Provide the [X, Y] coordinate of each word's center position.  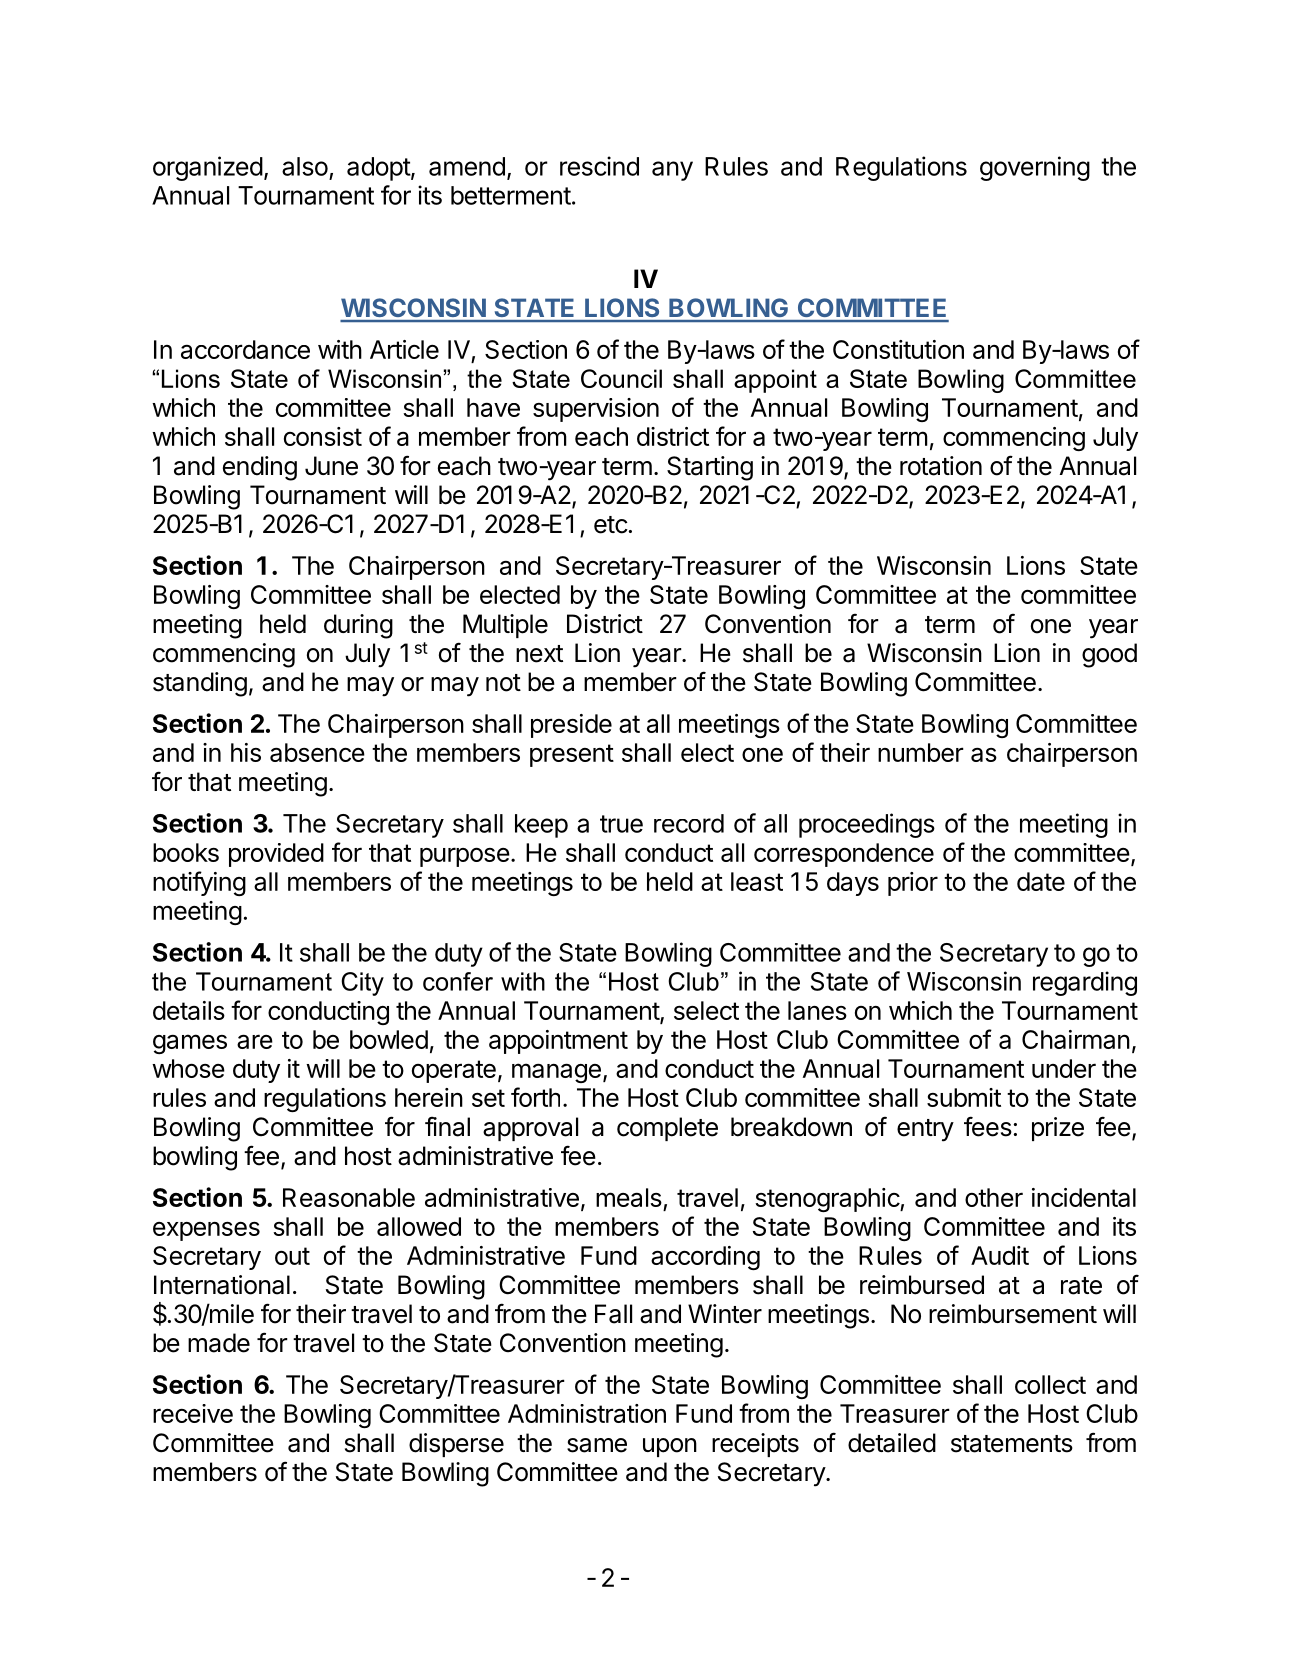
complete [667, 1129]
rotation [941, 466]
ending [260, 468]
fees [988, 1126]
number [921, 752]
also [305, 166]
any [672, 171]
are [255, 1041]
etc [611, 525]
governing [1035, 168]
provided [276, 855]
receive [193, 1413]
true [621, 824]
